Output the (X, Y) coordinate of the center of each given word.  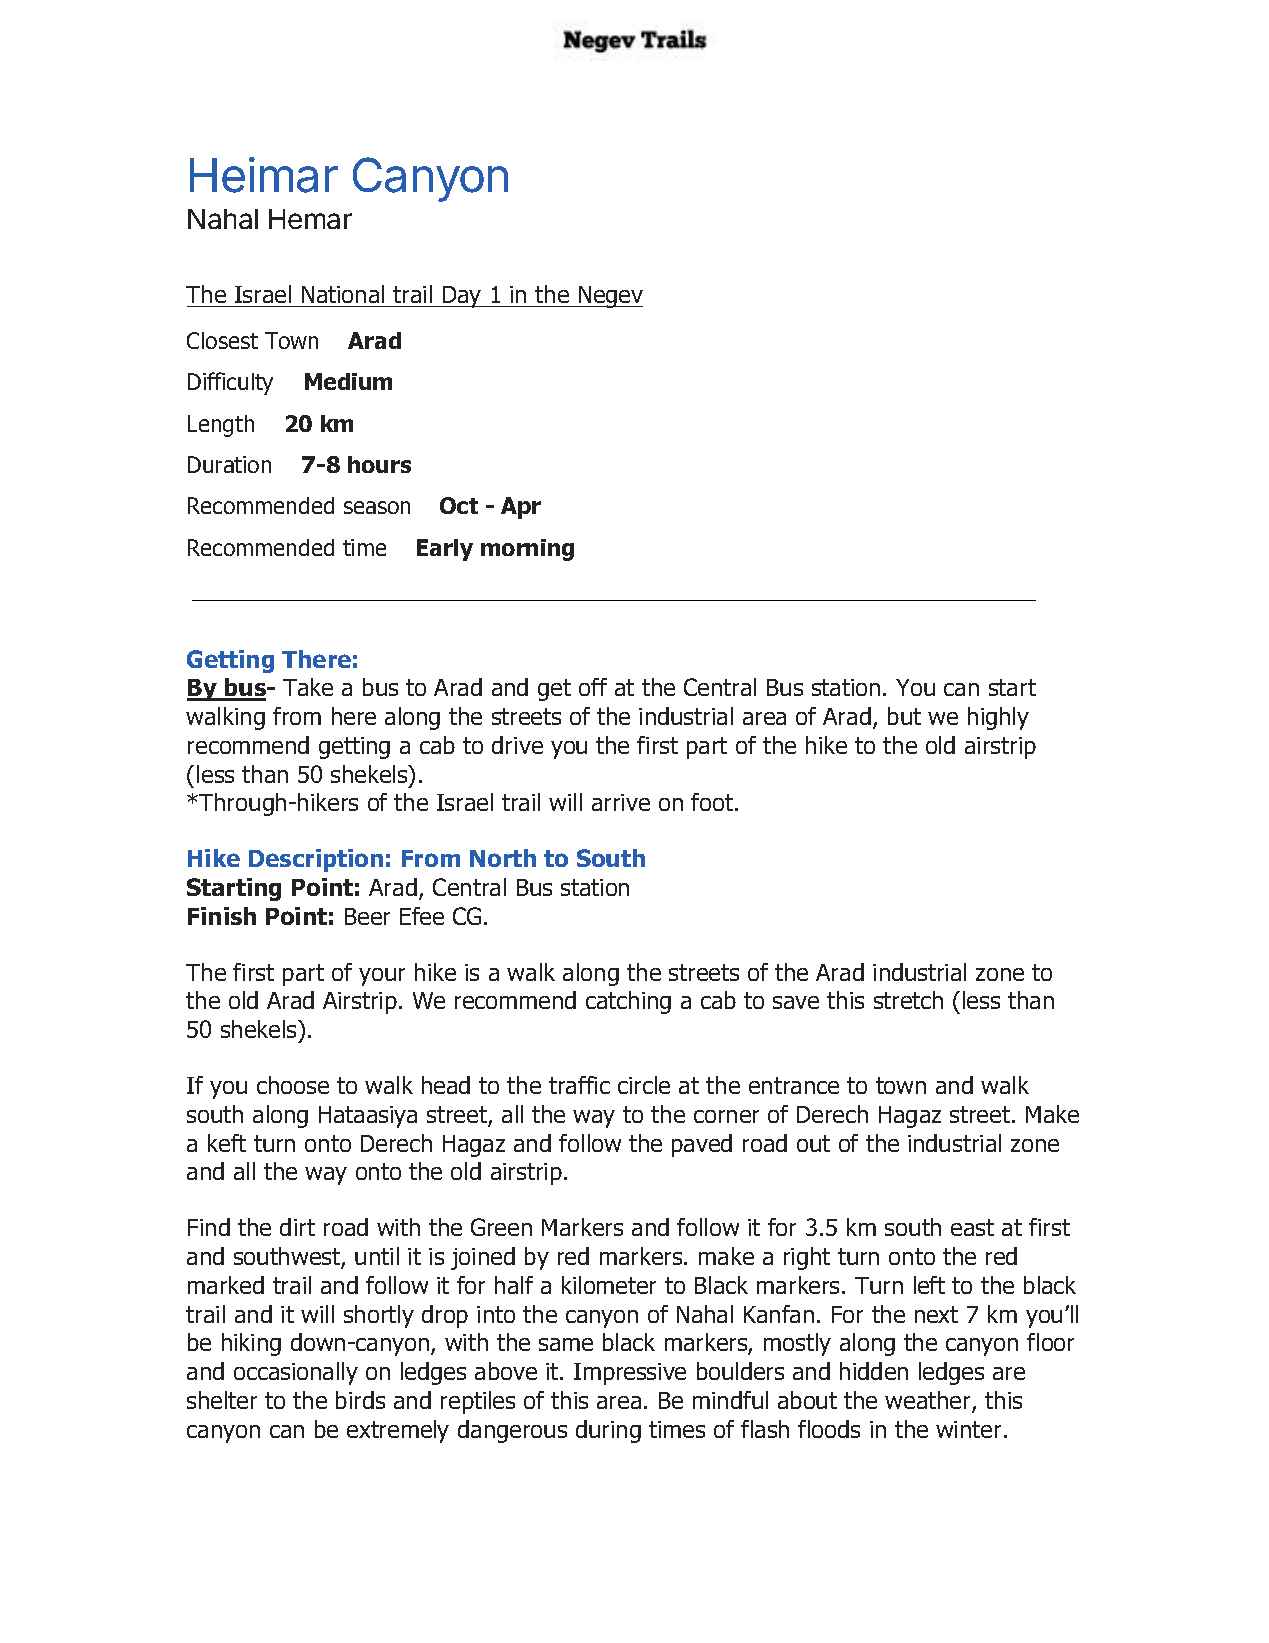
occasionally (296, 1373)
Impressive (630, 1374)
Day (462, 297)
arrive (621, 802)
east (972, 1227)
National (343, 296)
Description (316, 860)
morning (527, 550)
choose (293, 1085)
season (377, 507)
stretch (908, 1000)
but (904, 716)
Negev (609, 297)
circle (644, 1085)
